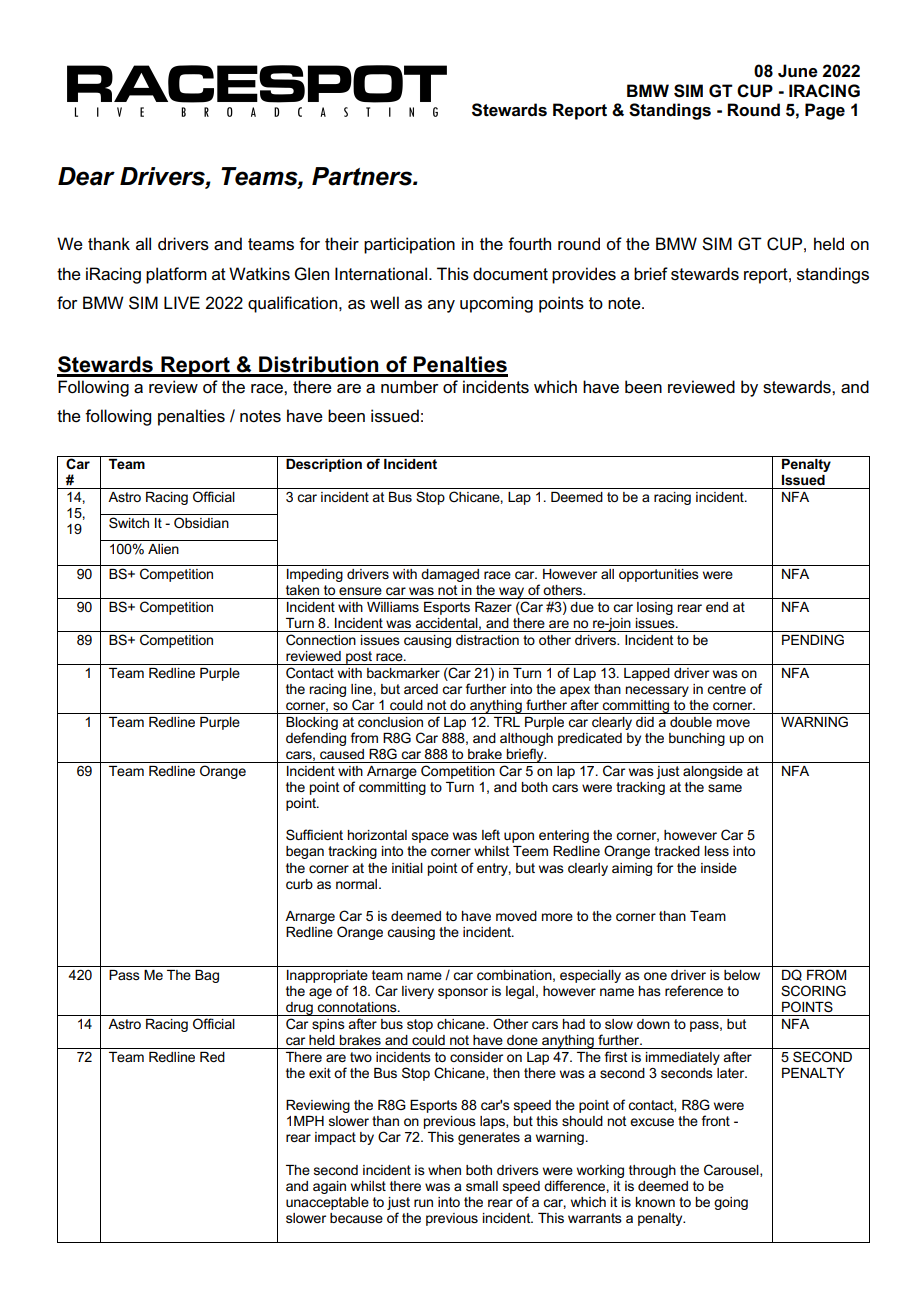 This screenshot has width=924, height=1308. Describe the element at coordinates (86, 176) in the screenshot. I see `Dear` at that location.
